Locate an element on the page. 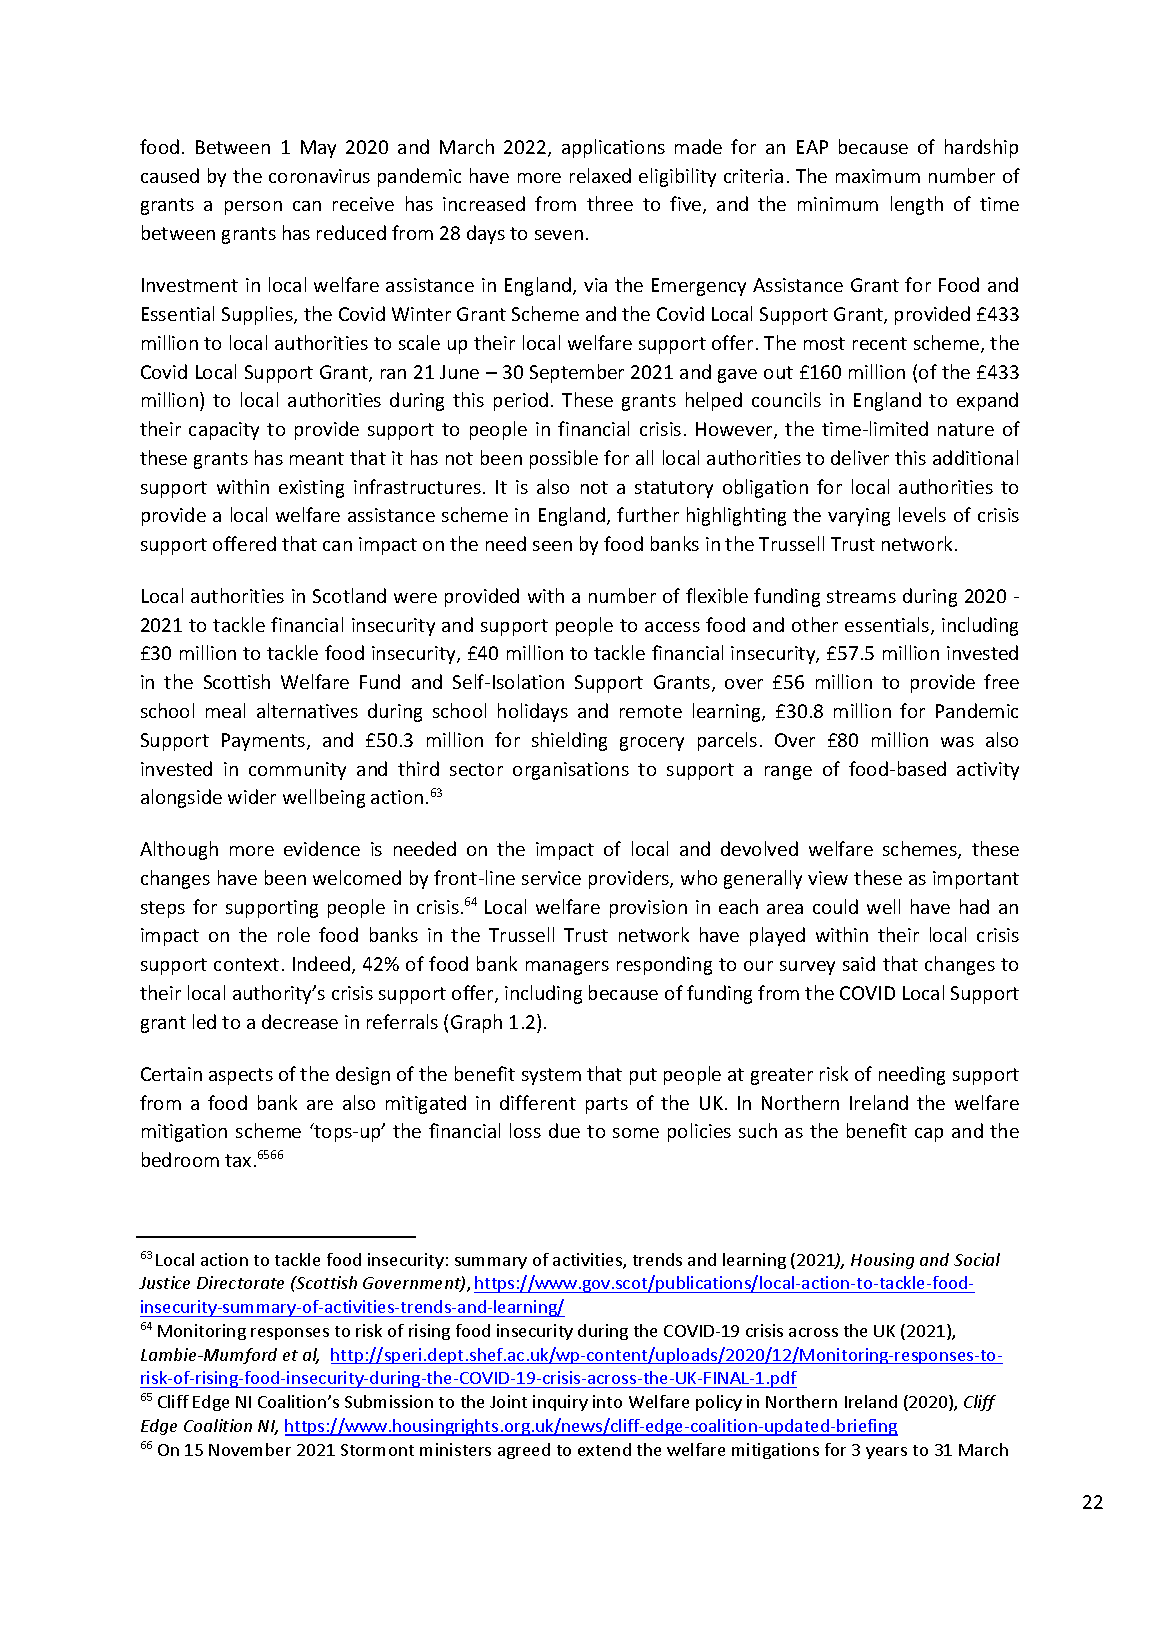 Image resolution: width=1158 pixels, height=1638 pixels. managers is located at coordinates (567, 968).
